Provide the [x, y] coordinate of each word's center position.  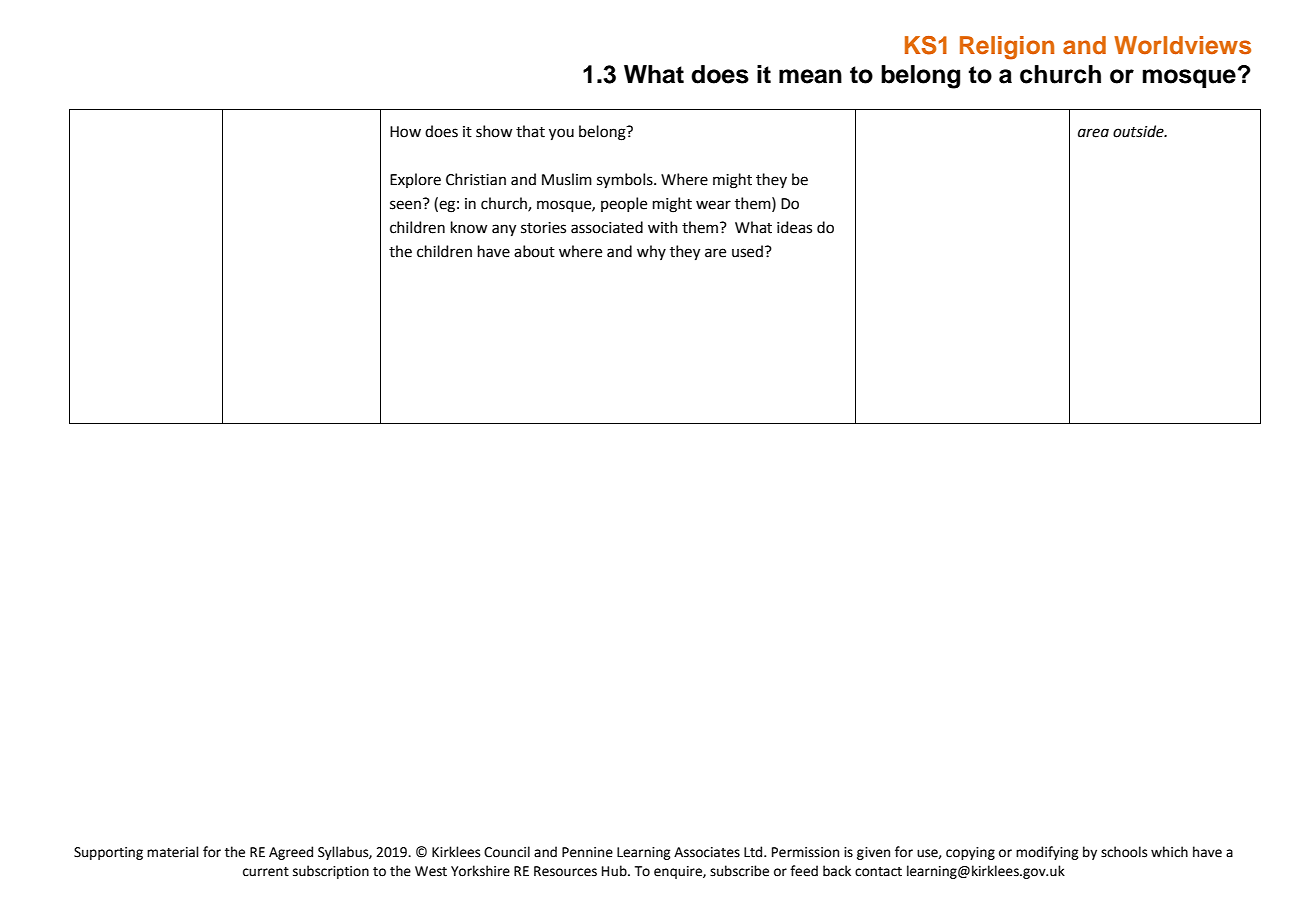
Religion [1007, 48]
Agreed [291, 853]
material [173, 852]
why [651, 252]
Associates [707, 852]
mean [810, 76]
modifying [1047, 853]
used [747, 251]
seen [405, 205]
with [663, 227]
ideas [794, 227]
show [494, 131]
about [534, 251]
